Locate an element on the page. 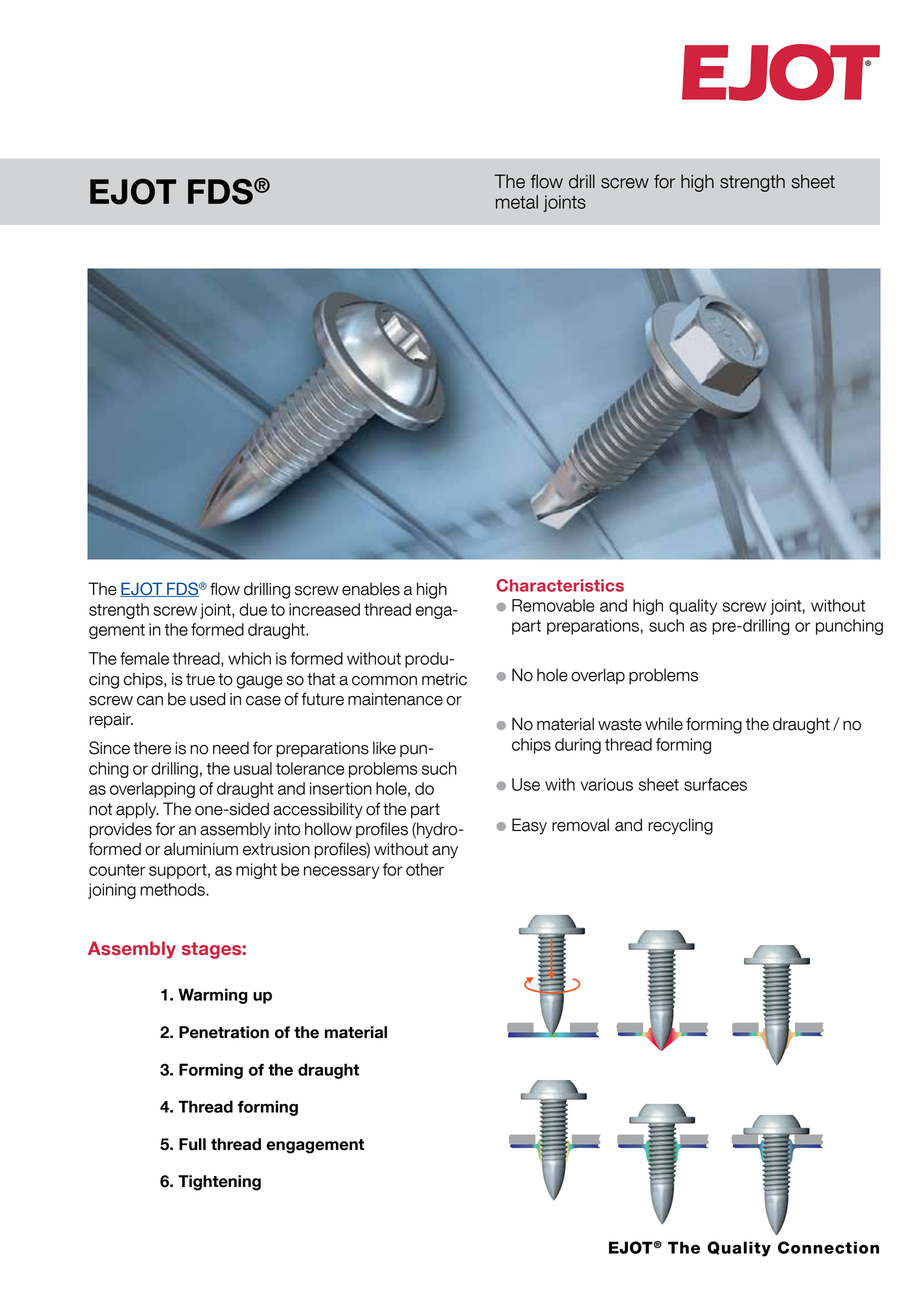 This image has width=924, height=1308. Characteristics is located at coordinates (560, 585).
